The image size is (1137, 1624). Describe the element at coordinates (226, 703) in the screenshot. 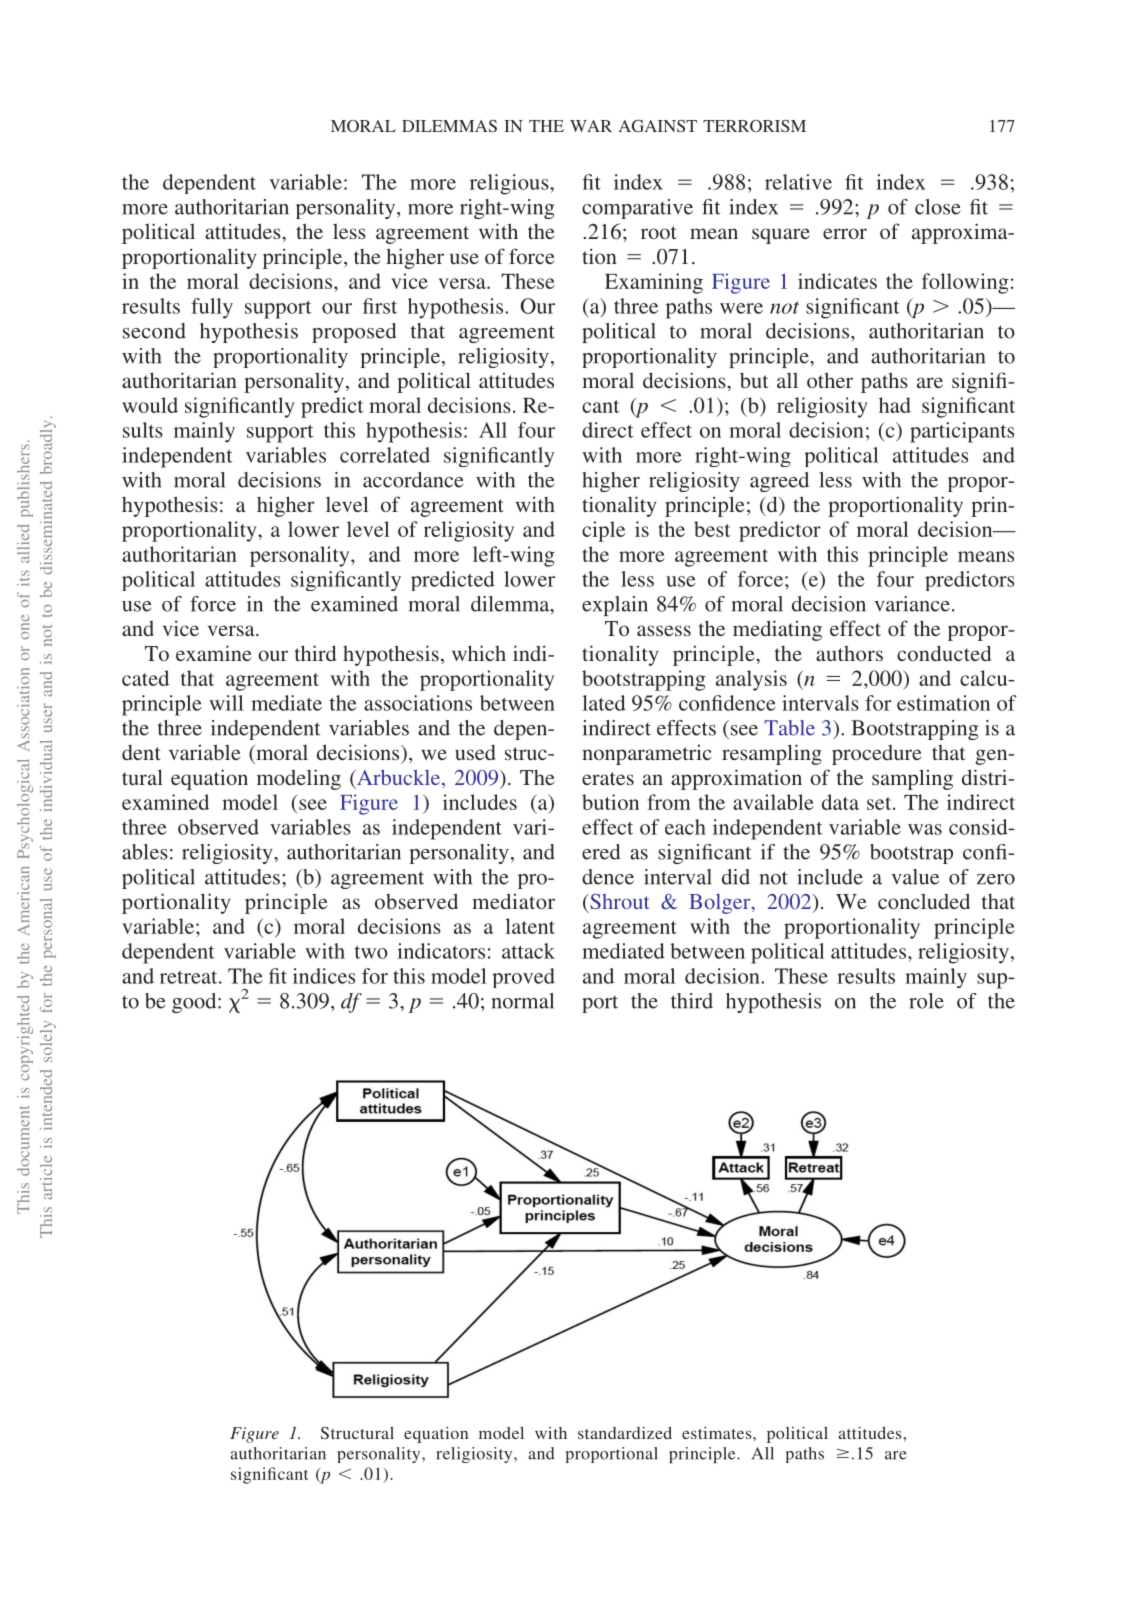

I see `will` at that location.
